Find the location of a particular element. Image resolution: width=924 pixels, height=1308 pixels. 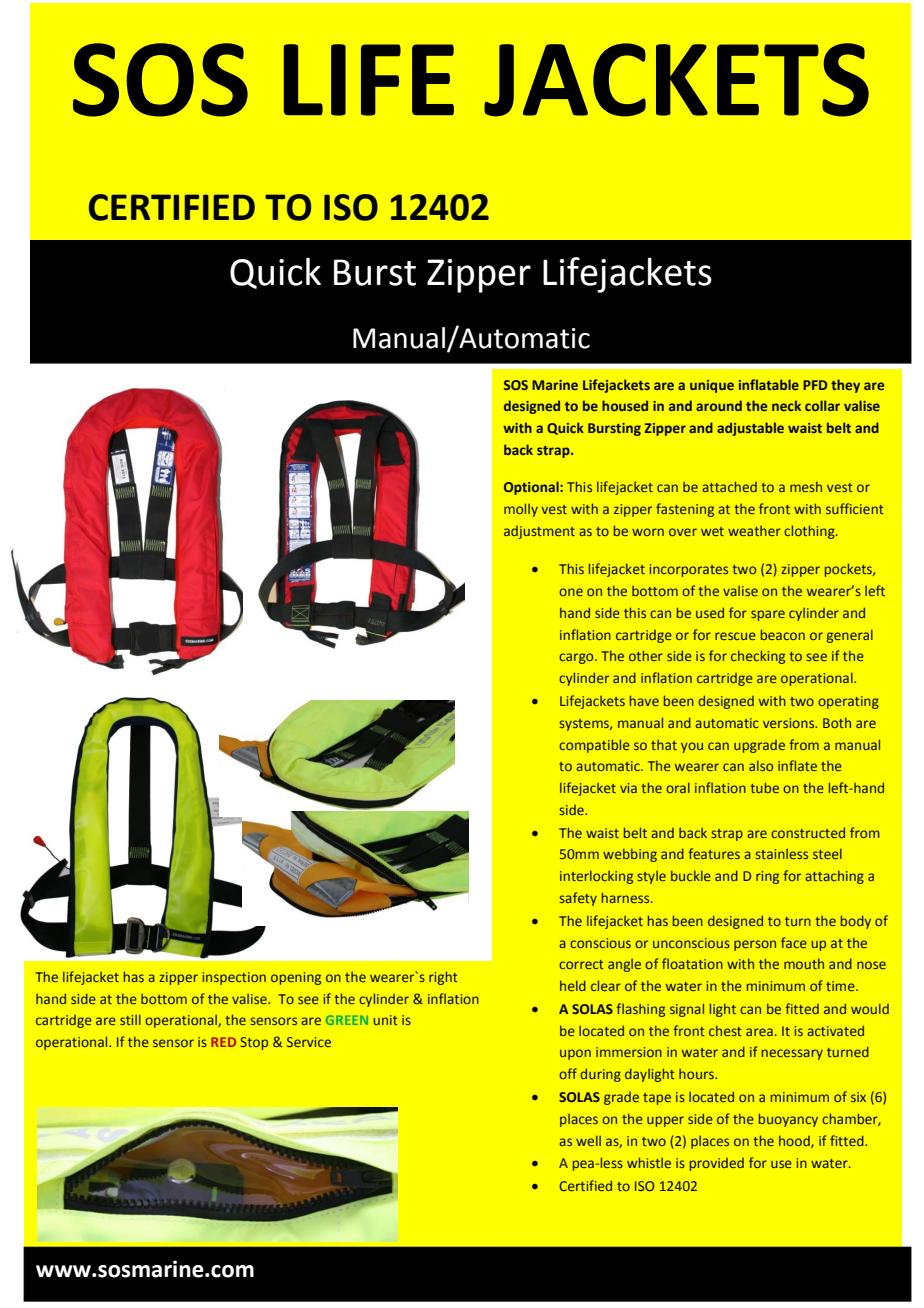

well is located at coordinates (588, 1140).
